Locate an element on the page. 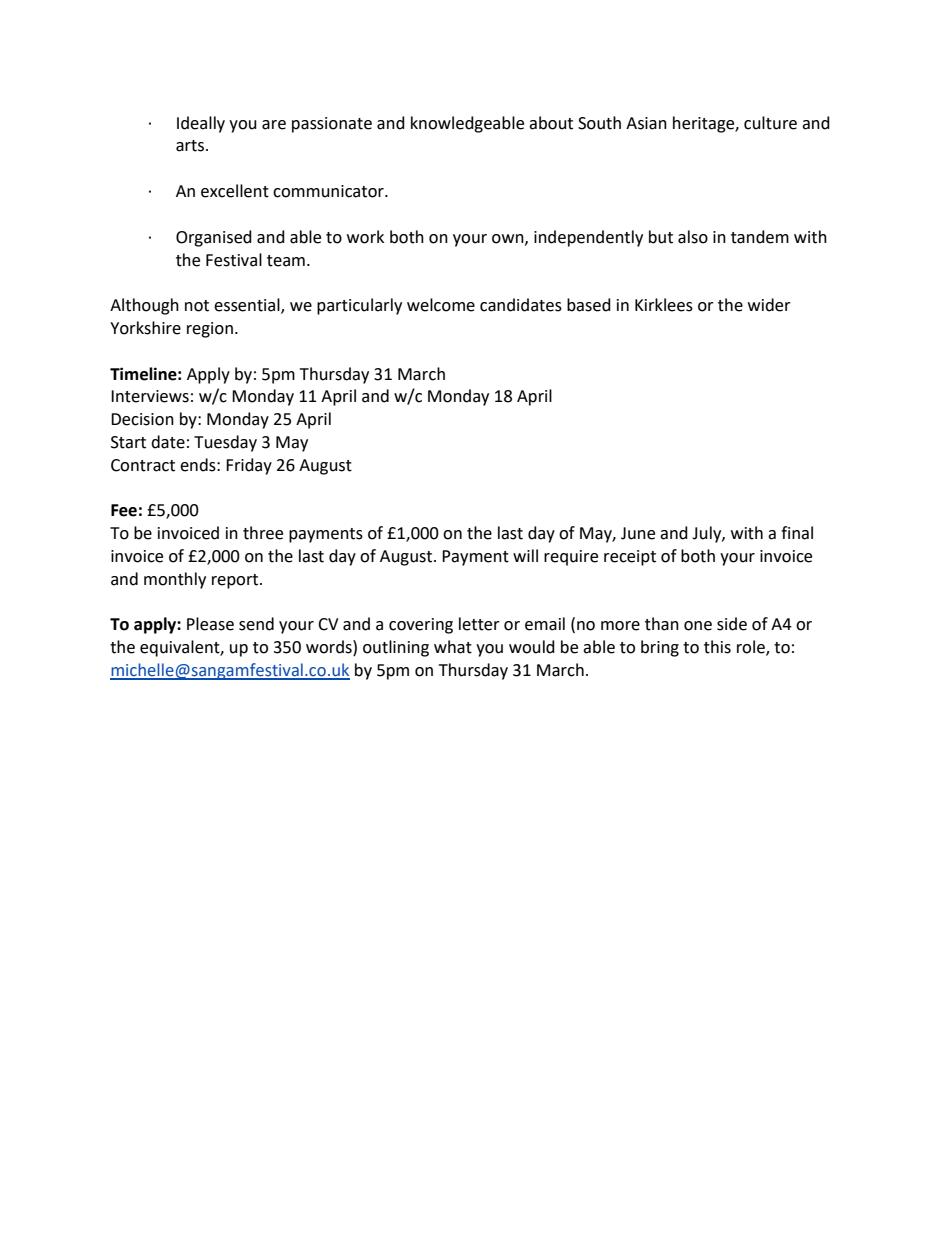 This page has width=952, height=1233. Friday is located at coordinates (249, 466).
